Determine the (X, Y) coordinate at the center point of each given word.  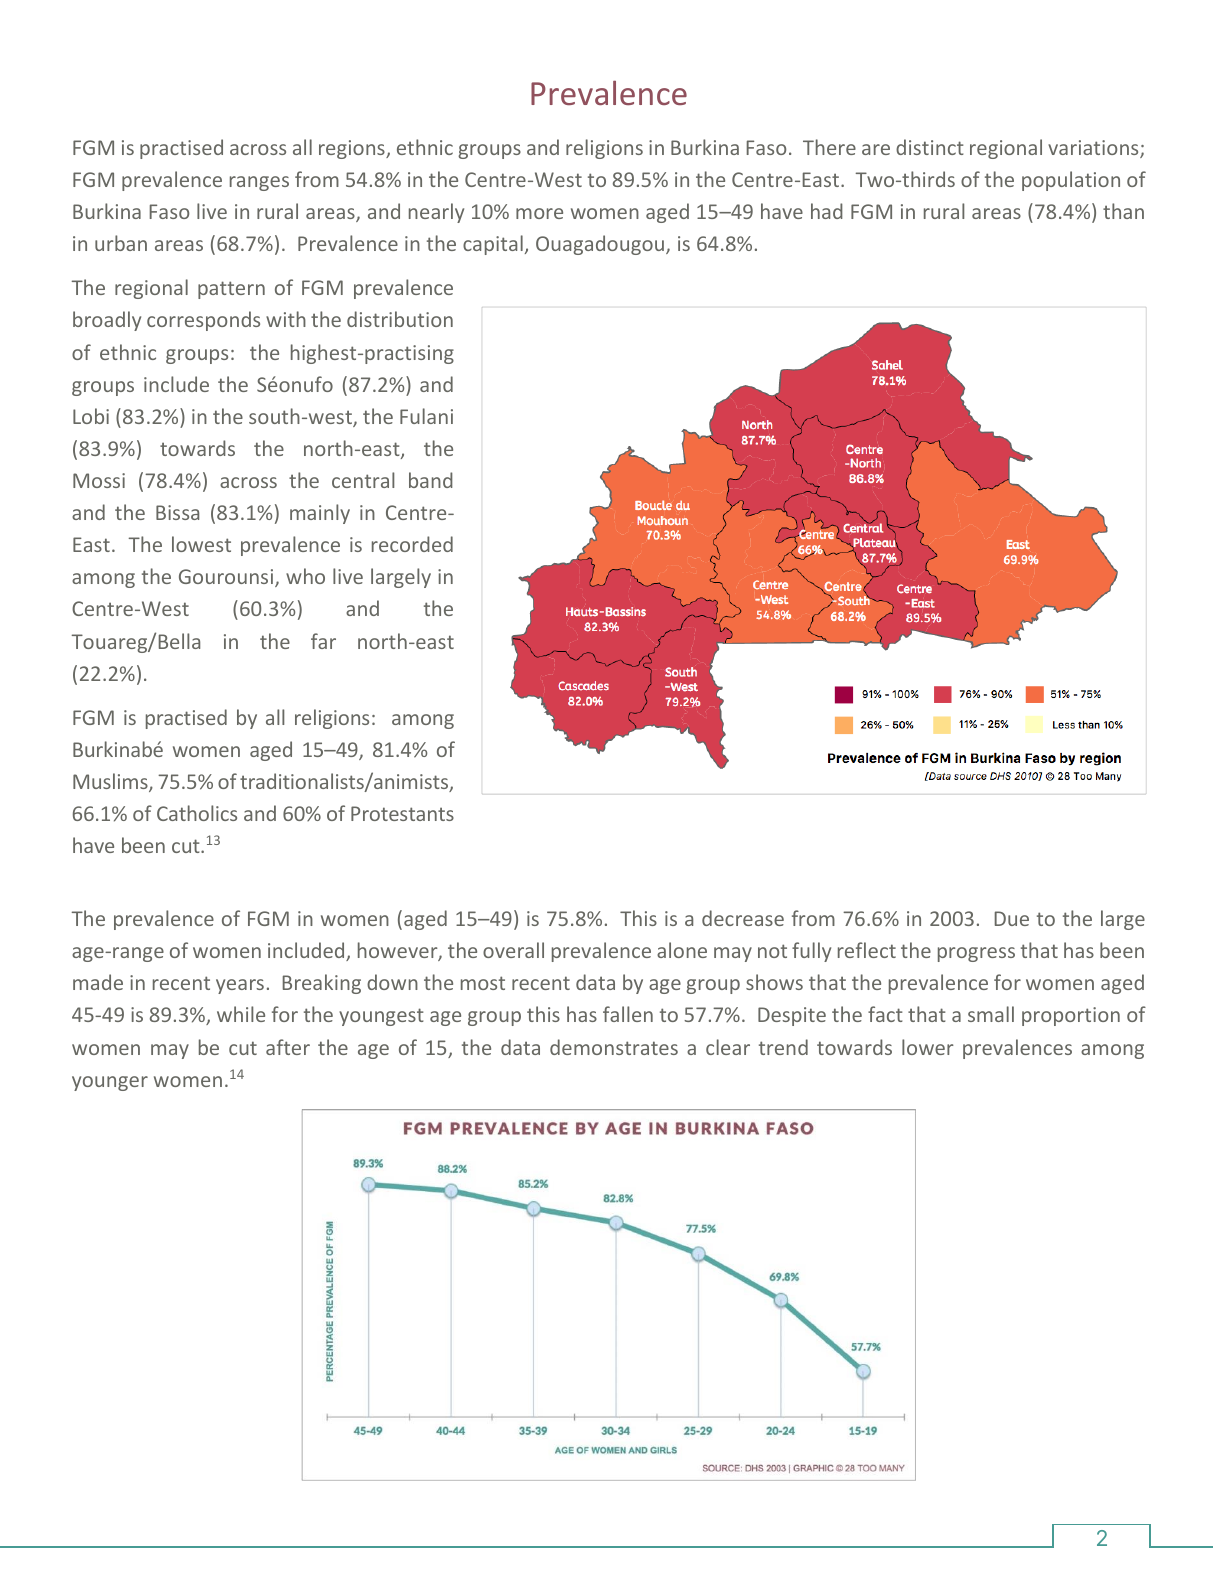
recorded (412, 544)
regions (353, 149)
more (539, 213)
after (288, 1047)
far (323, 641)
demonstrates (614, 1047)
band (431, 480)
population (1071, 181)
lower (928, 1047)
